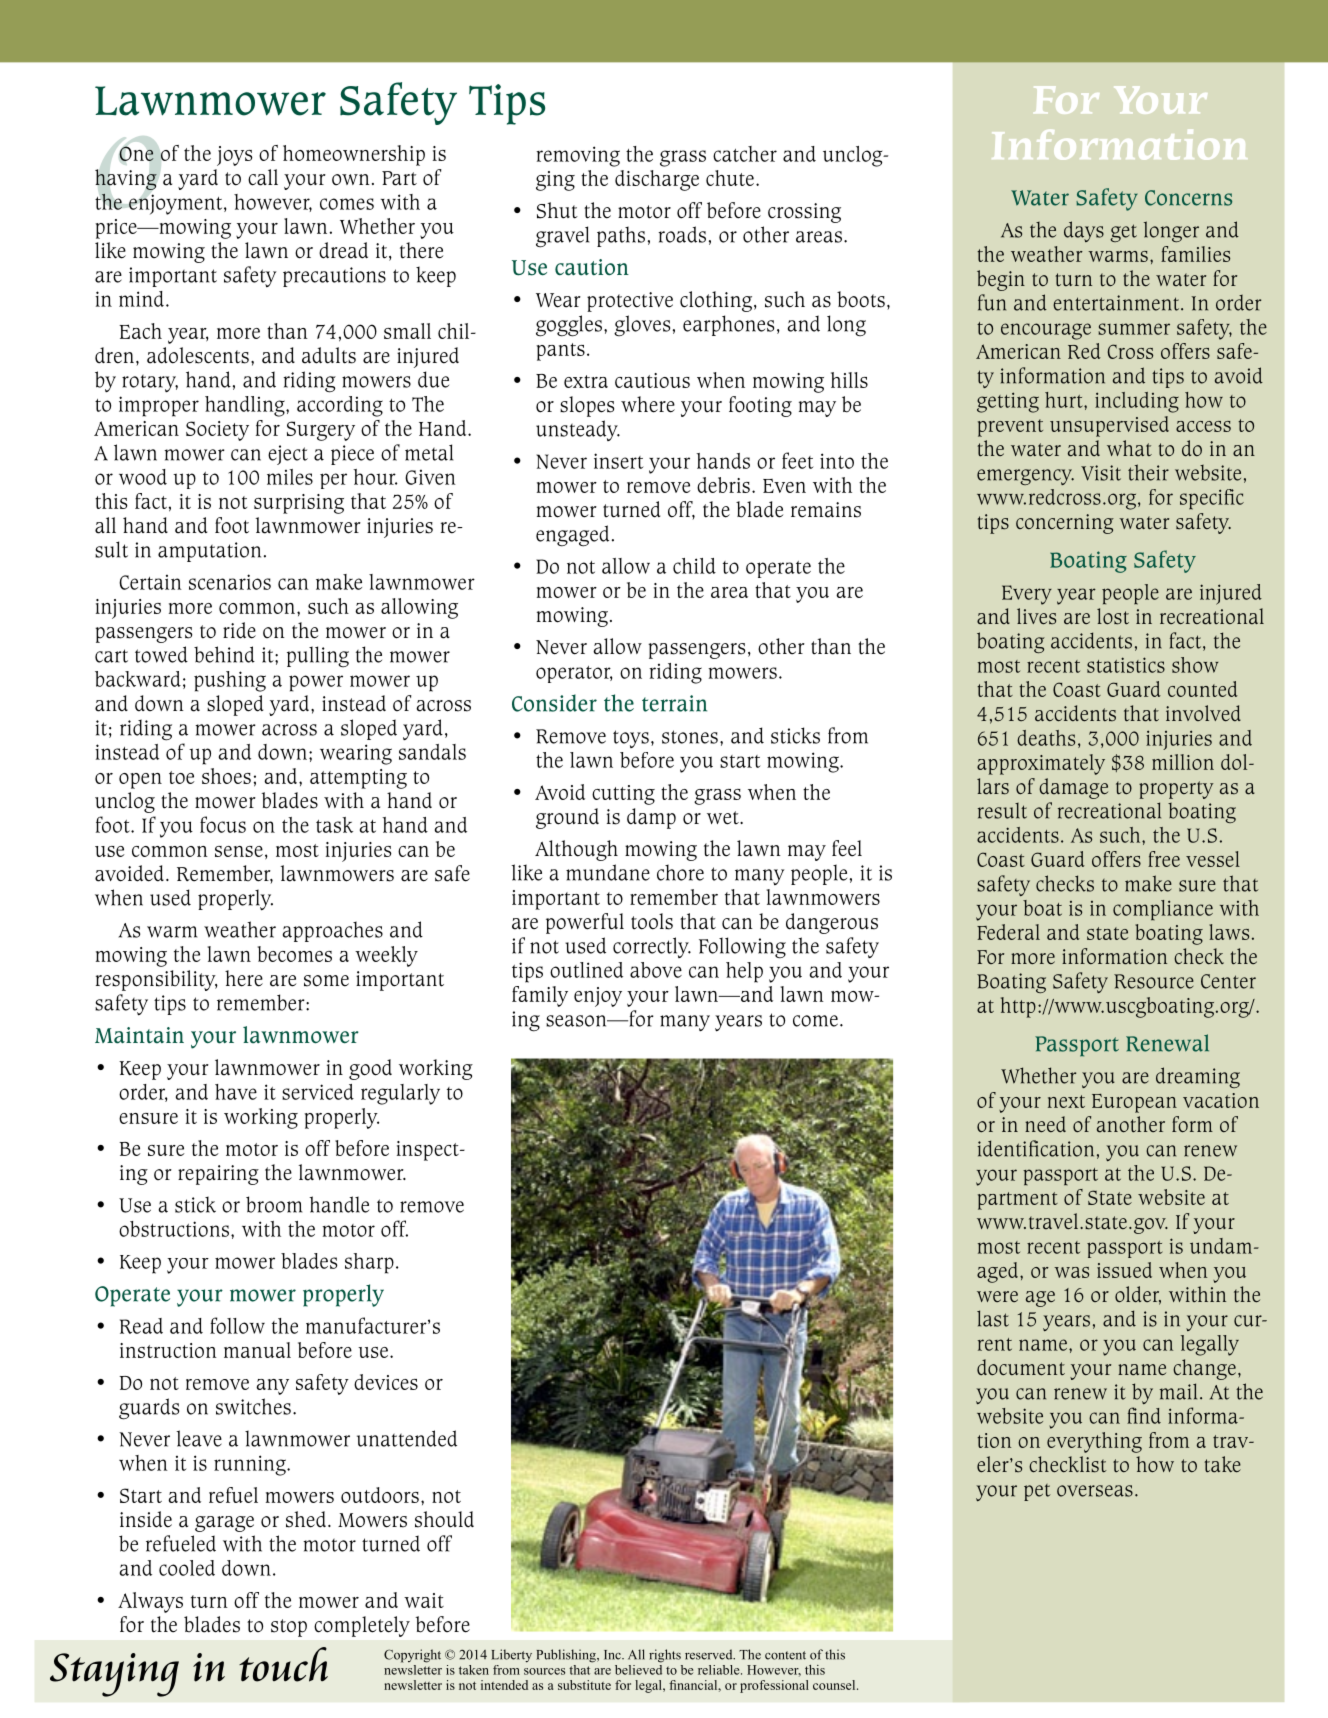 Image resolution: width=1328 pixels, height=1718 pixels. What do you see at coordinates (665, 1656) in the screenshot?
I see `rights` at bounding box center [665, 1656].
